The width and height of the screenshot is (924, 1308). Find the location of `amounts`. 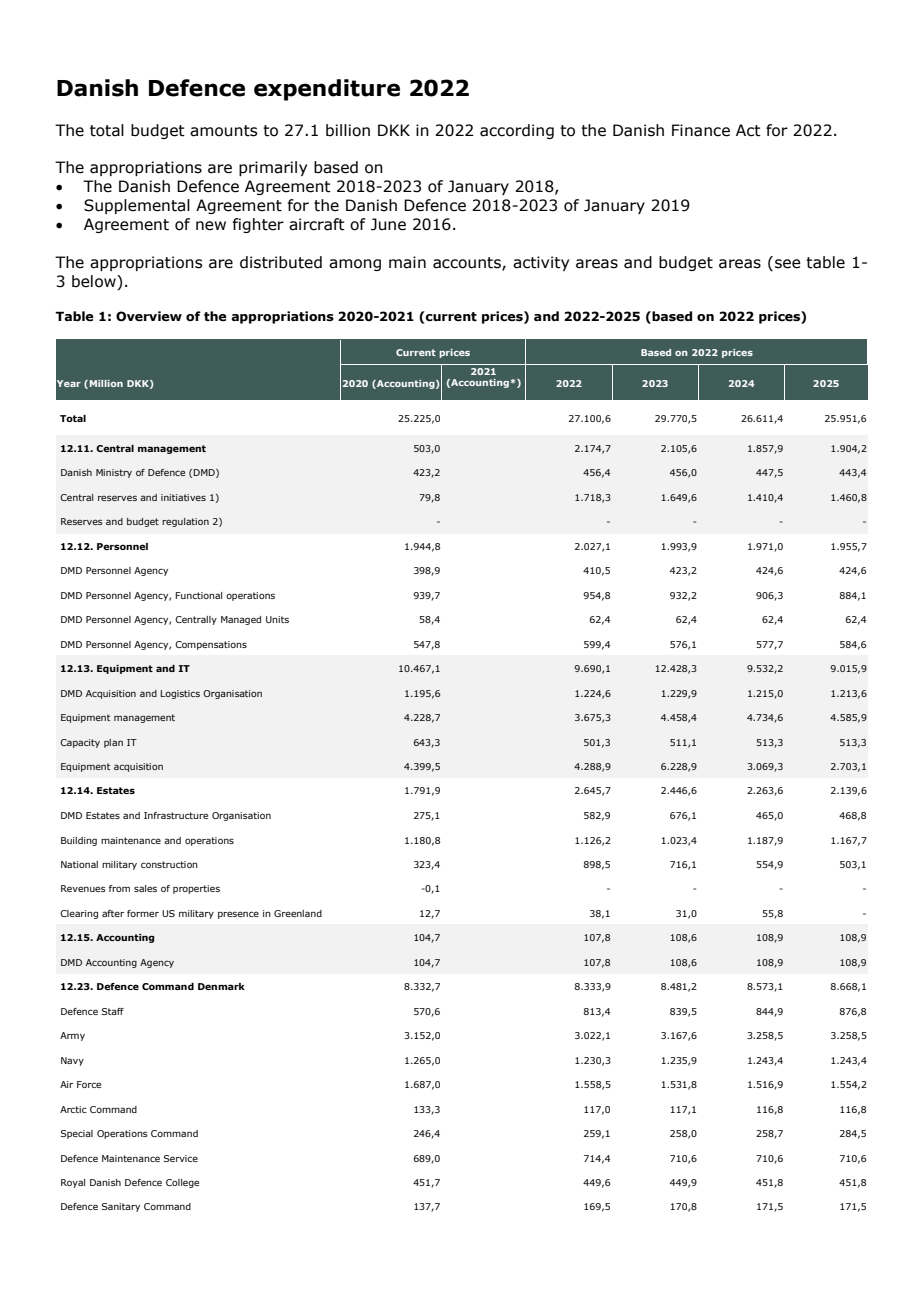

amounts is located at coordinates (223, 131).
